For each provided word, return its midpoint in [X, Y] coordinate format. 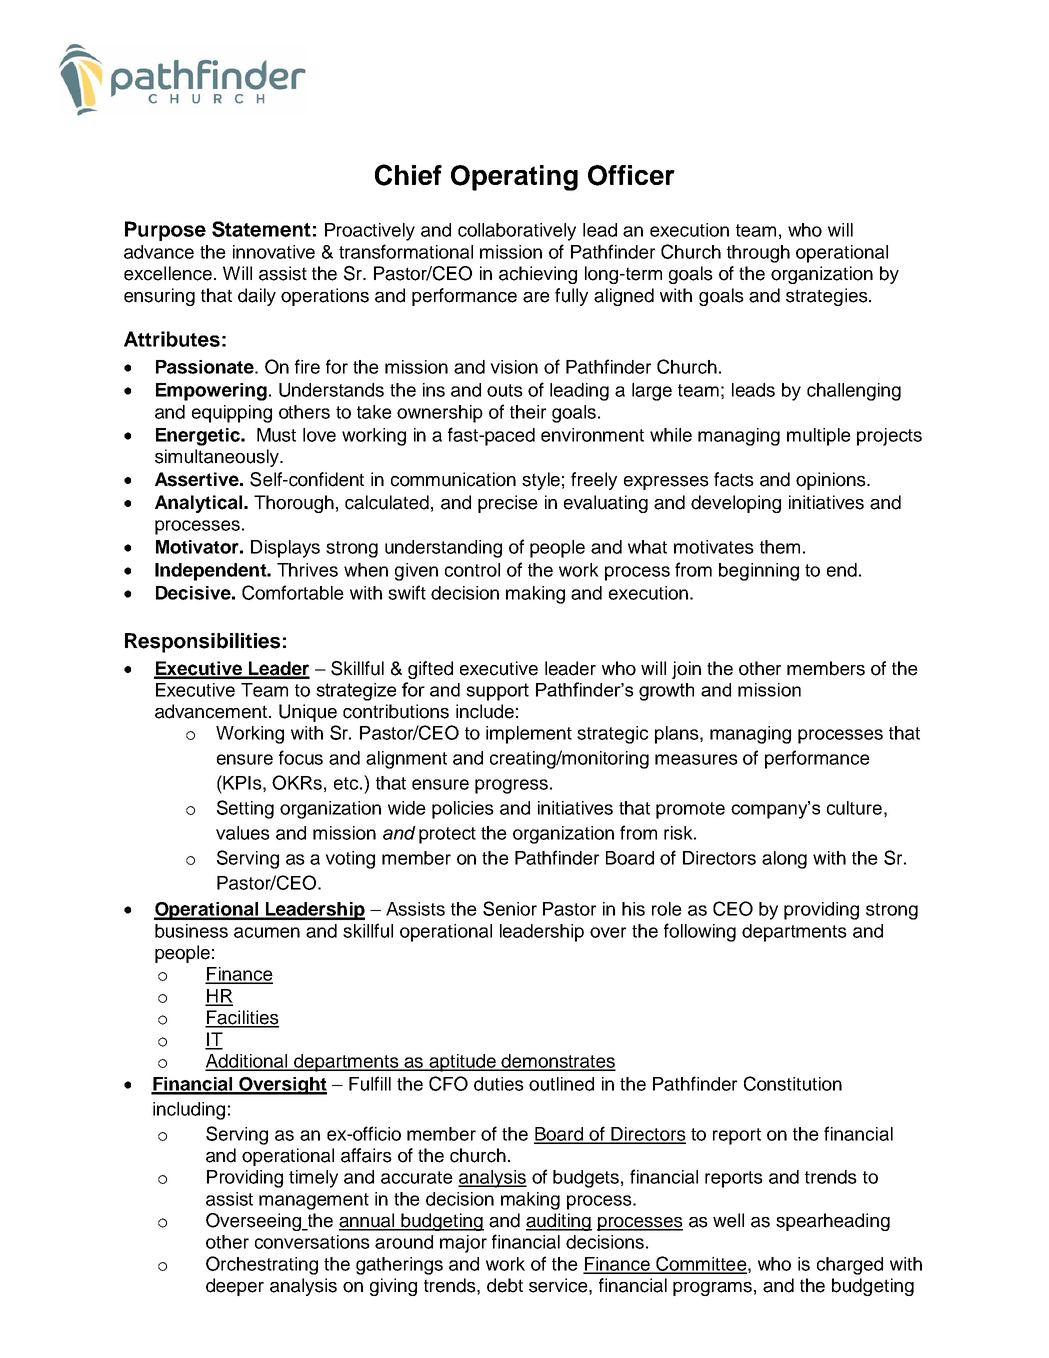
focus [301, 757]
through [758, 254]
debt [505, 1285]
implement [529, 735]
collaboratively [517, 232]
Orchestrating [262, 1265]
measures [696, 759]
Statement [261, 229]
